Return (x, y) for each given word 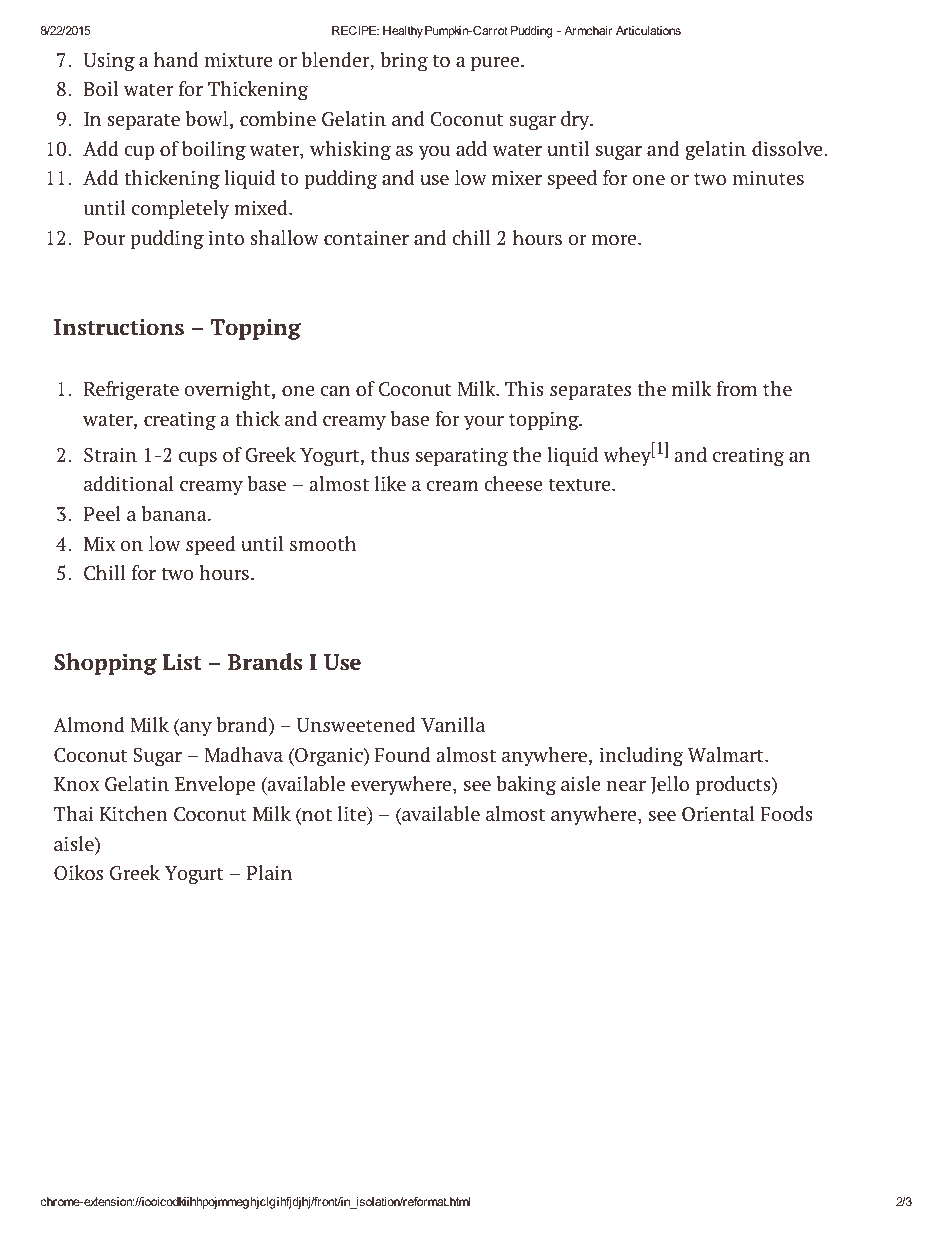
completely (180, 209)
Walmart (726, 754)
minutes (768, 178)
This (524, 389)
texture (580, 485)
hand (176, 60)
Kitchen (134, 814)
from (736, 389)
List (182, 662)
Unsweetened (356, 725)
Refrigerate (131, 390)
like (390, 483)
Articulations (648, 30)
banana (175, 513)
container (366, 238)
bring (404, 61)
